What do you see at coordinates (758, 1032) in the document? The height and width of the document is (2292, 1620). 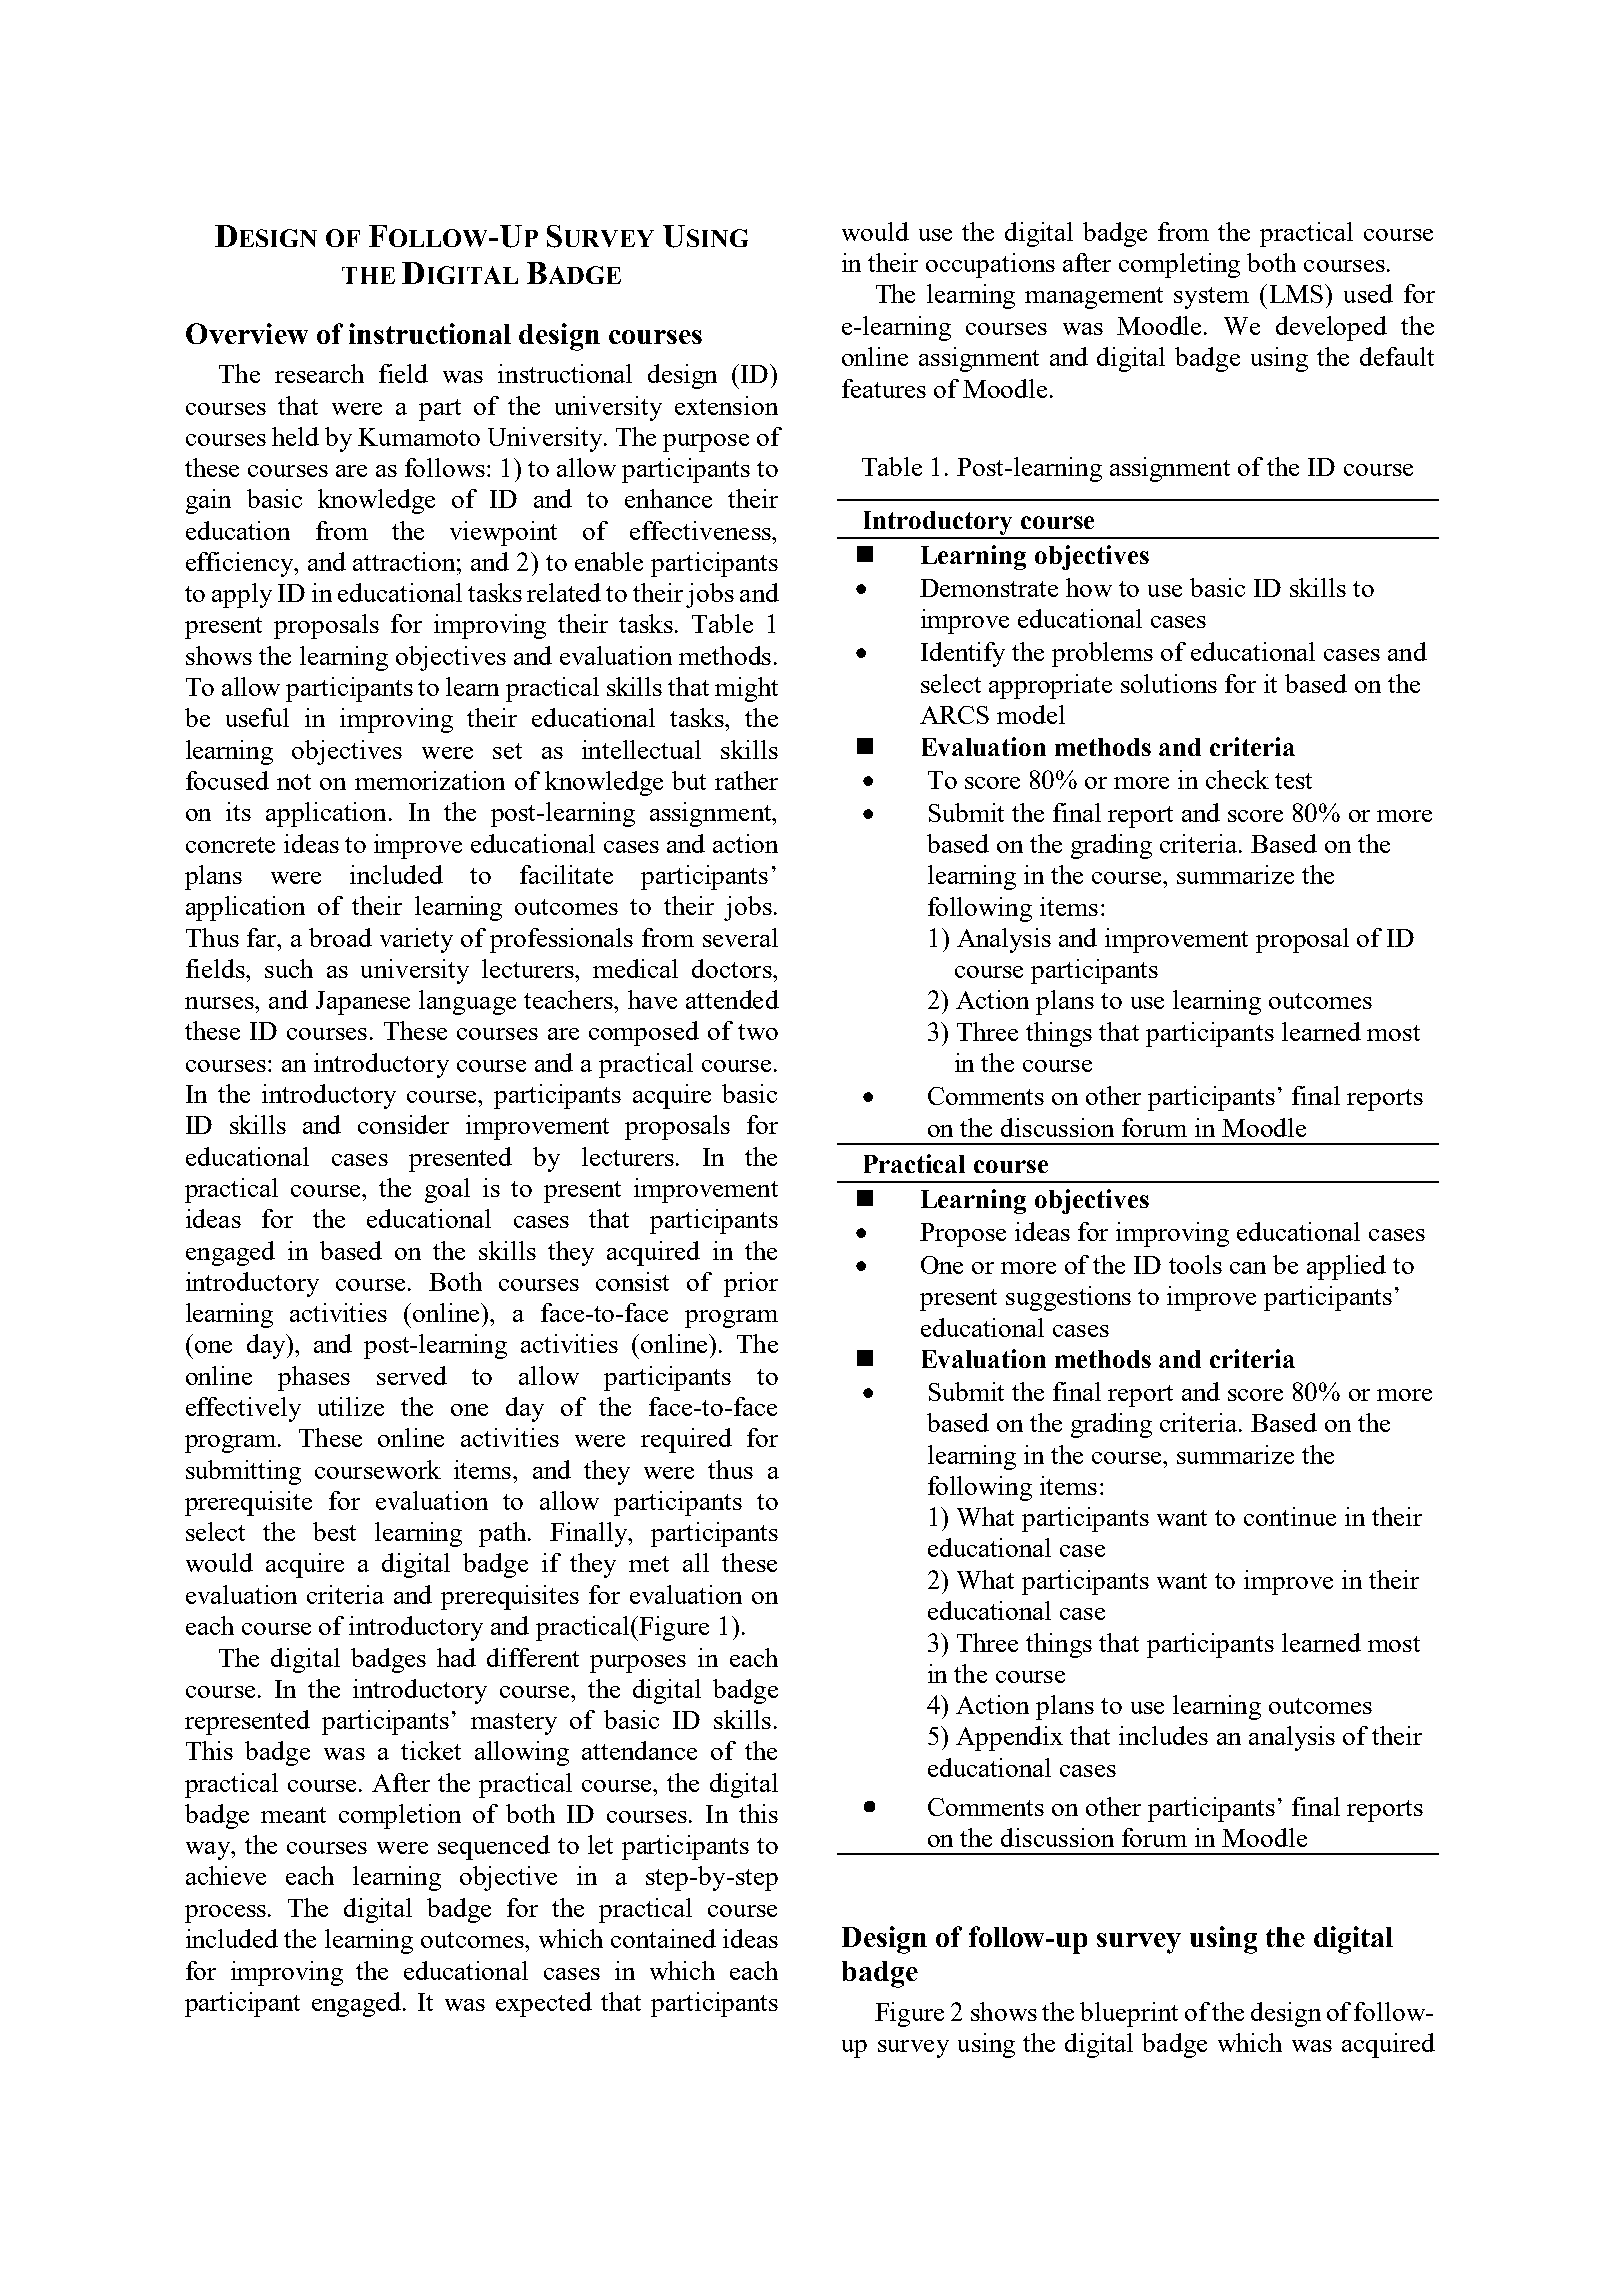 I see `two` at bounding box center [758, 1032].
